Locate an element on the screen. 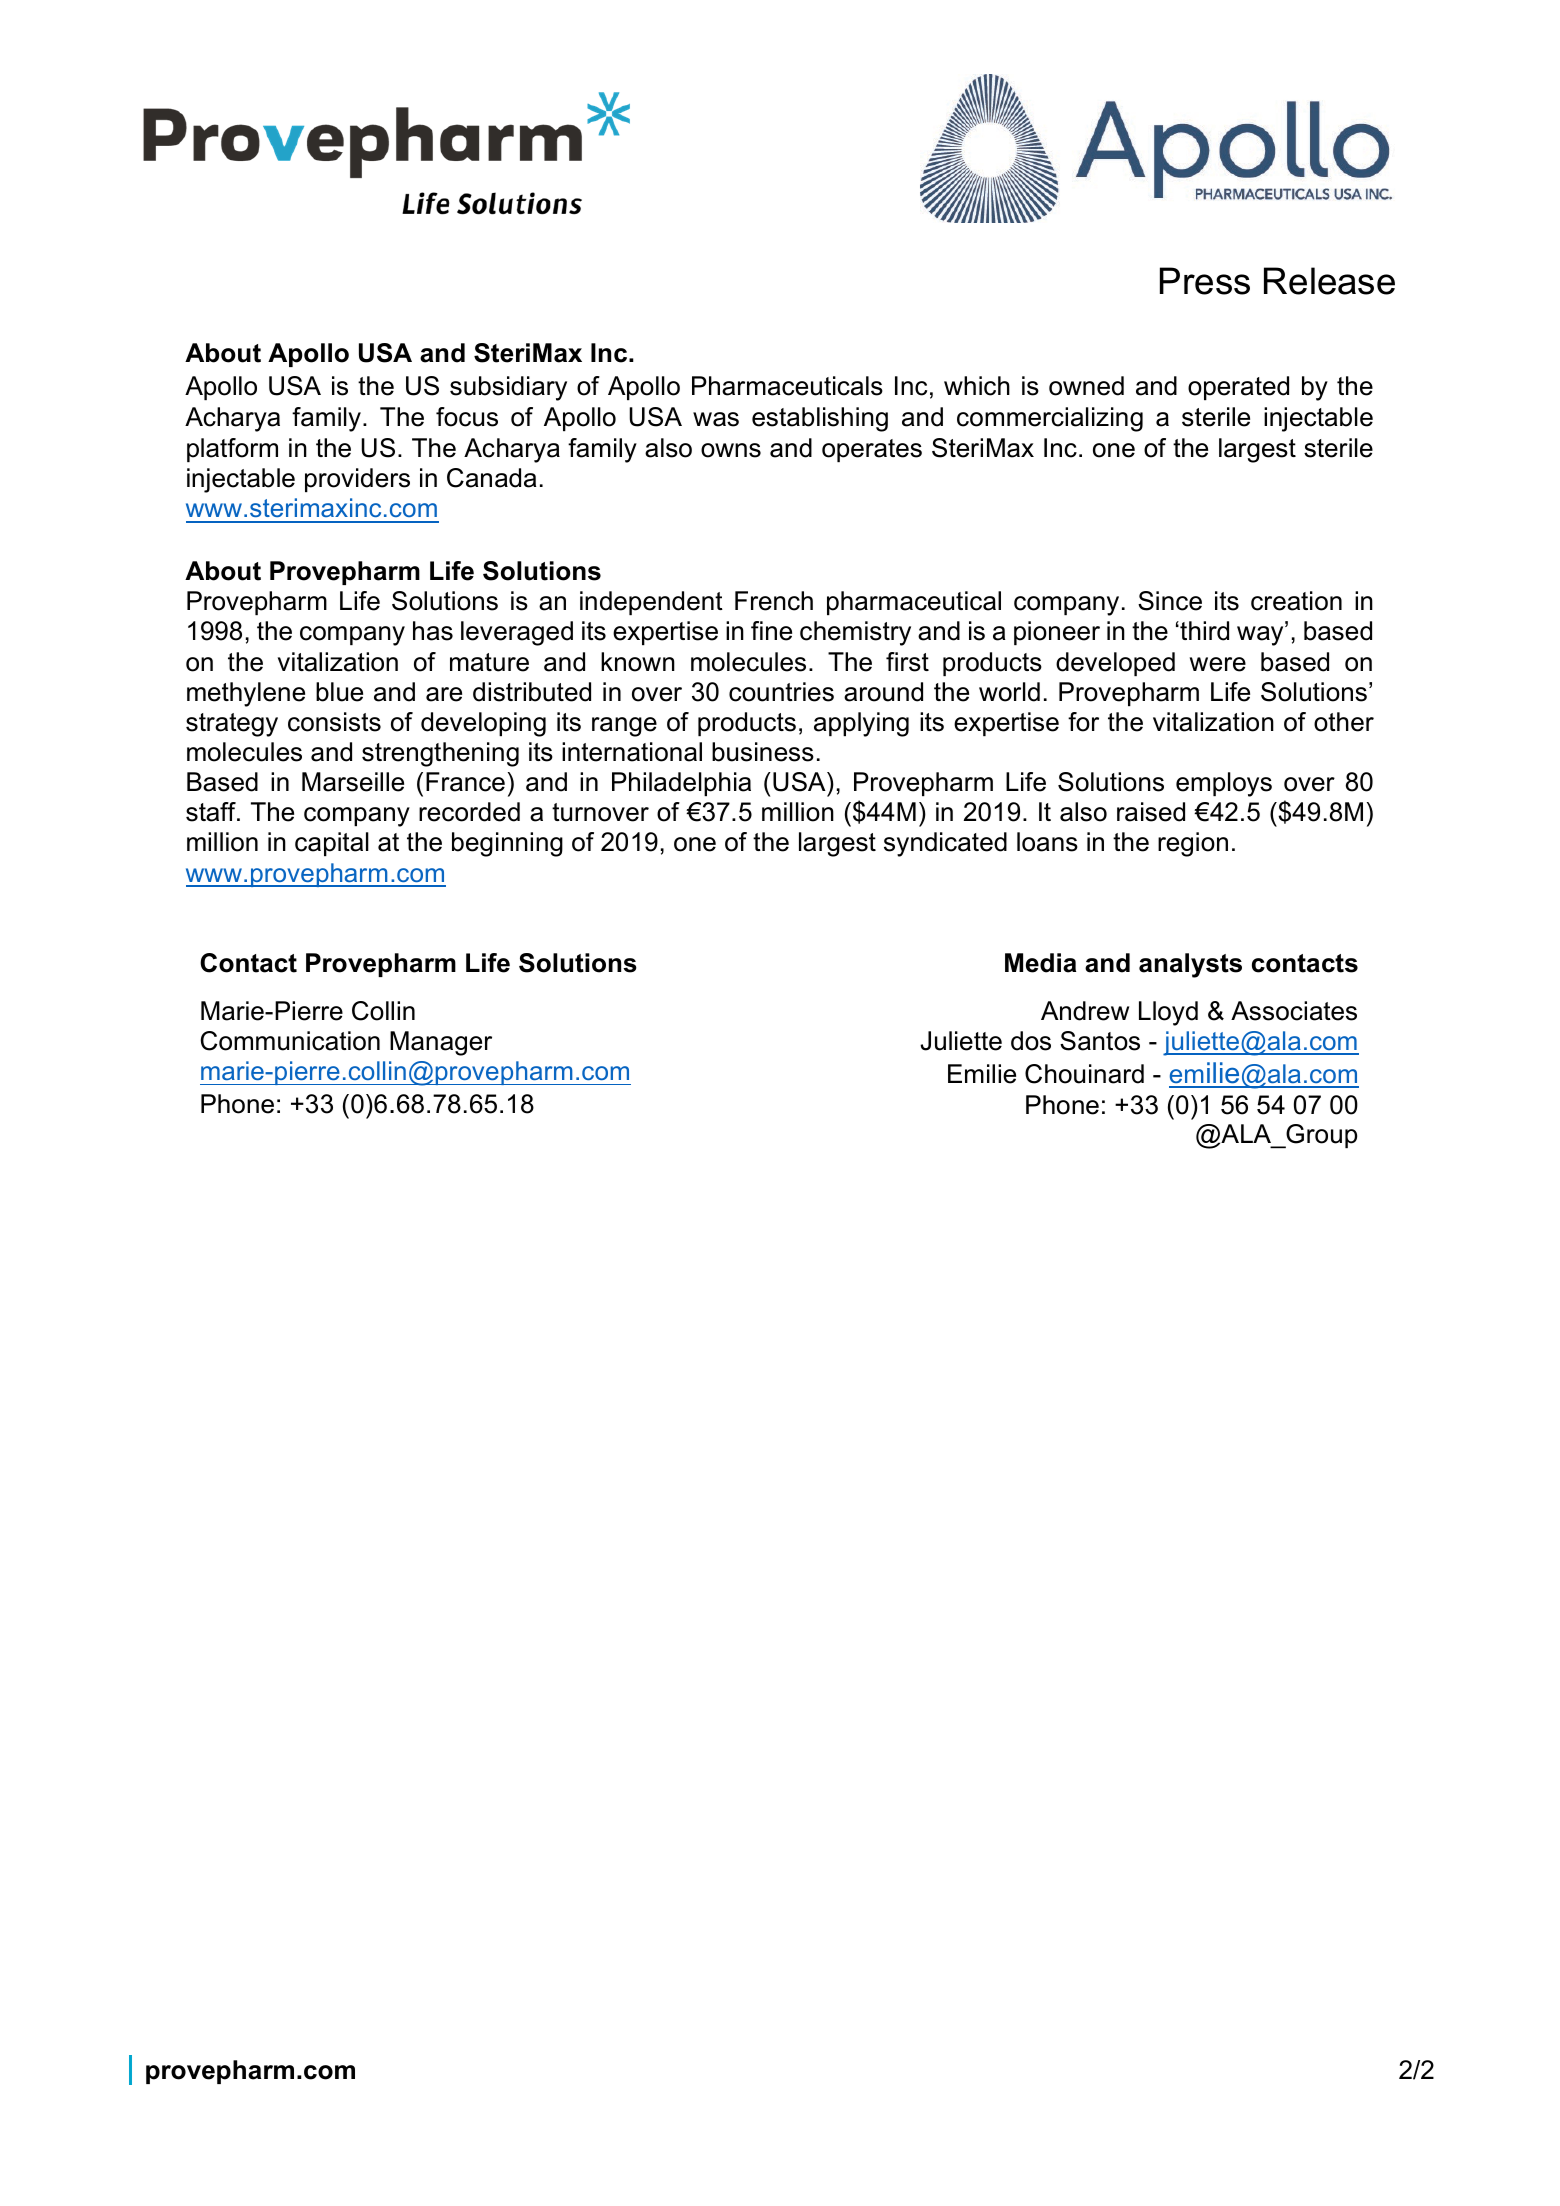 Image resolution: width=1560 pixels, height=2206 pixels. which is located at coordinates (977, 386).
